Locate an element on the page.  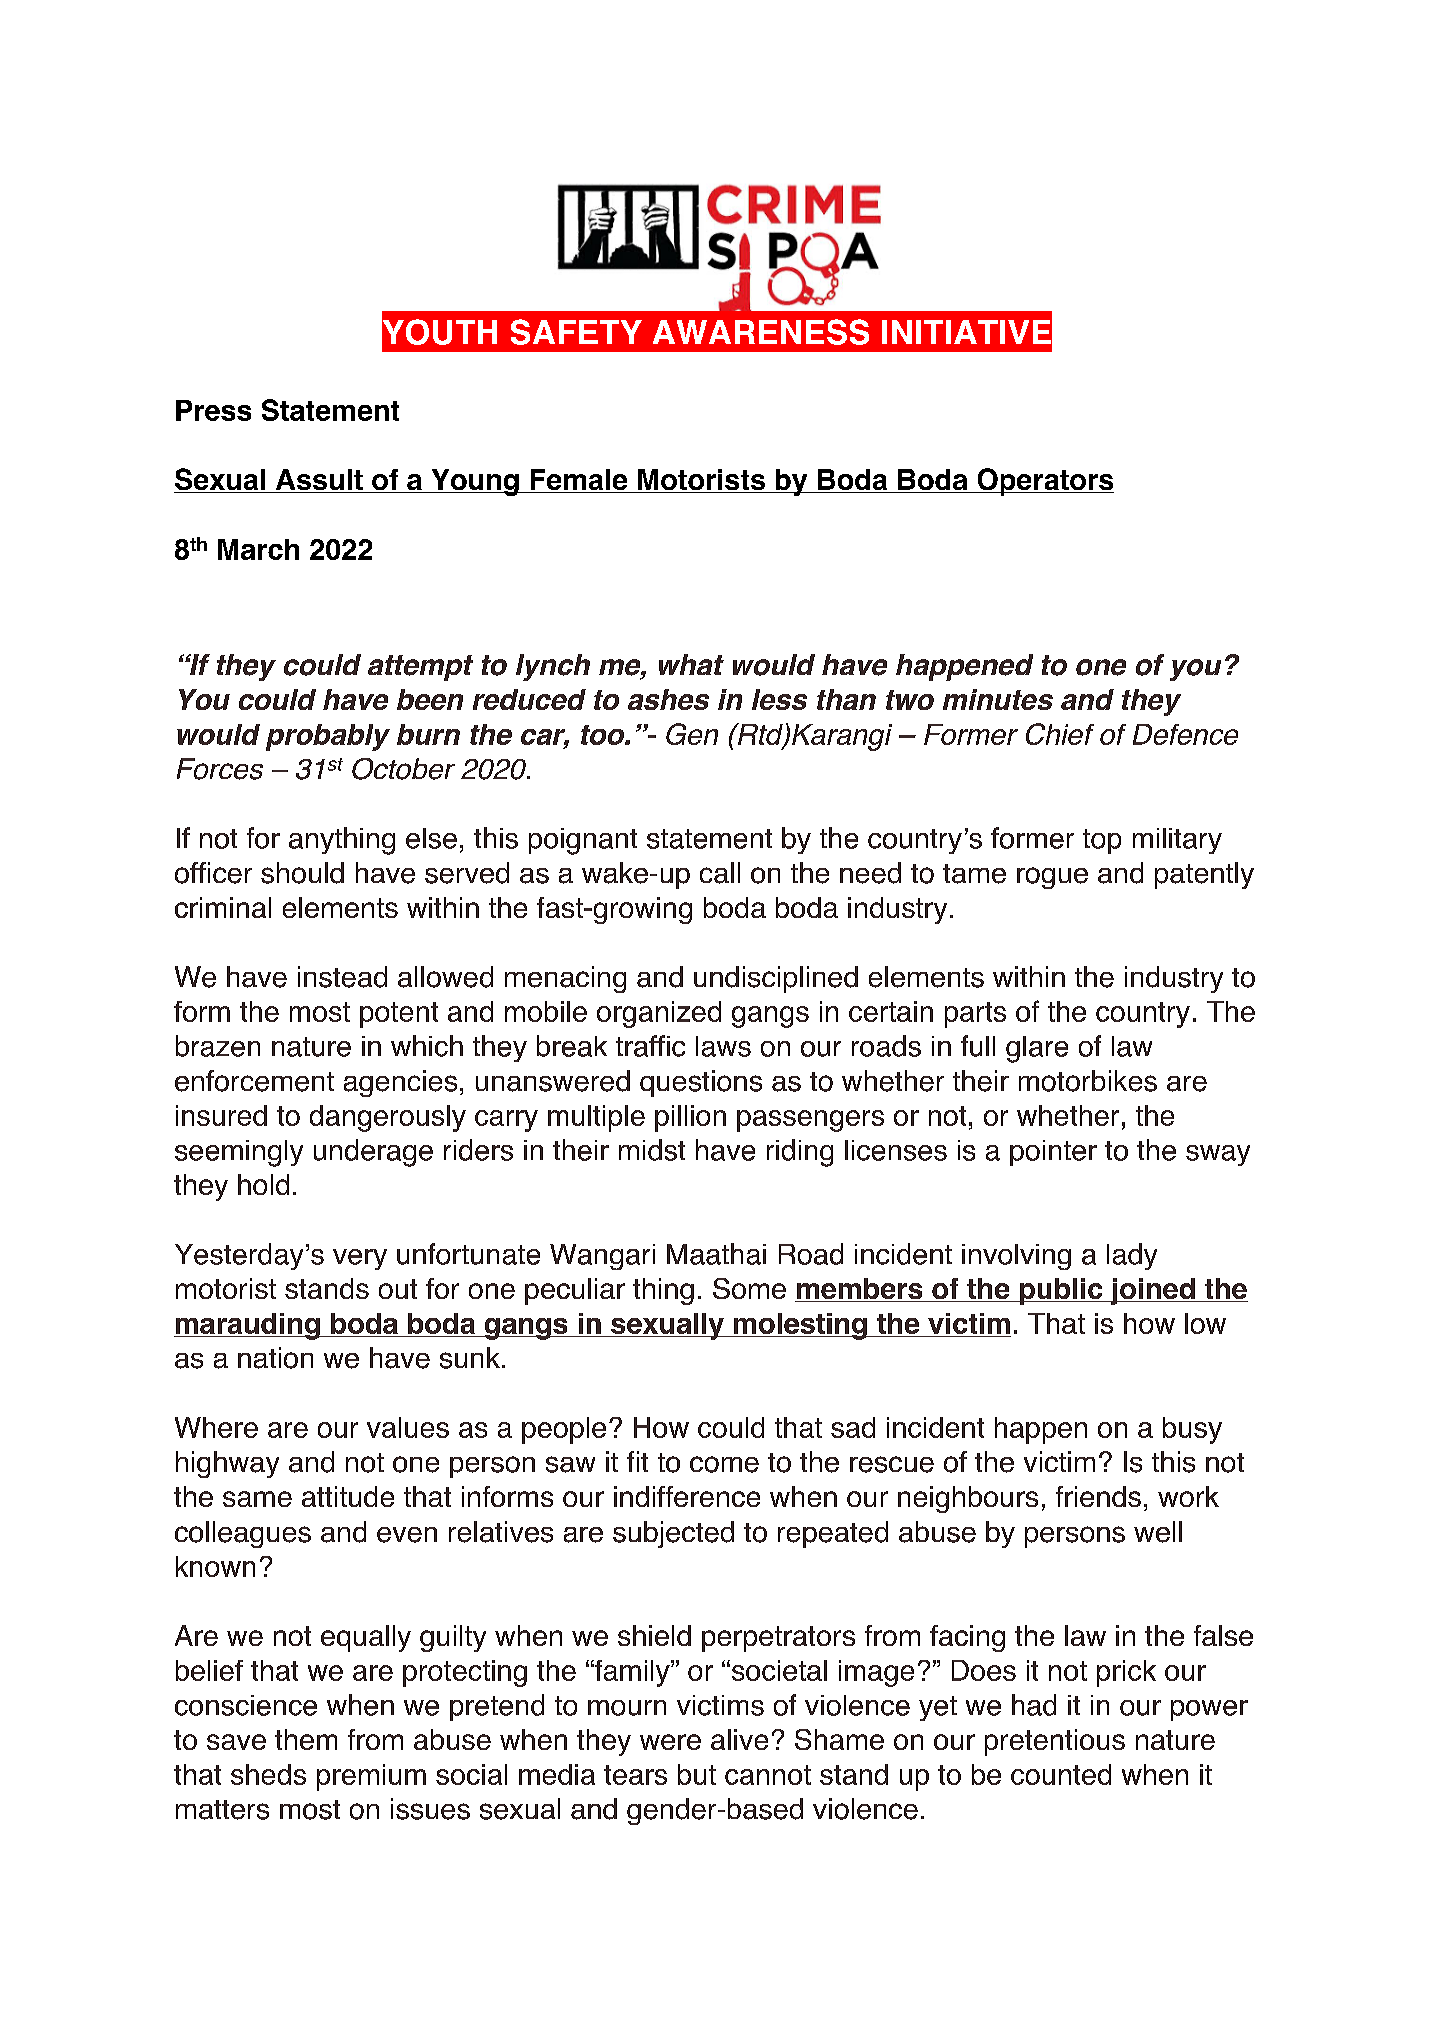
should is located at coordinates (302, 873).
